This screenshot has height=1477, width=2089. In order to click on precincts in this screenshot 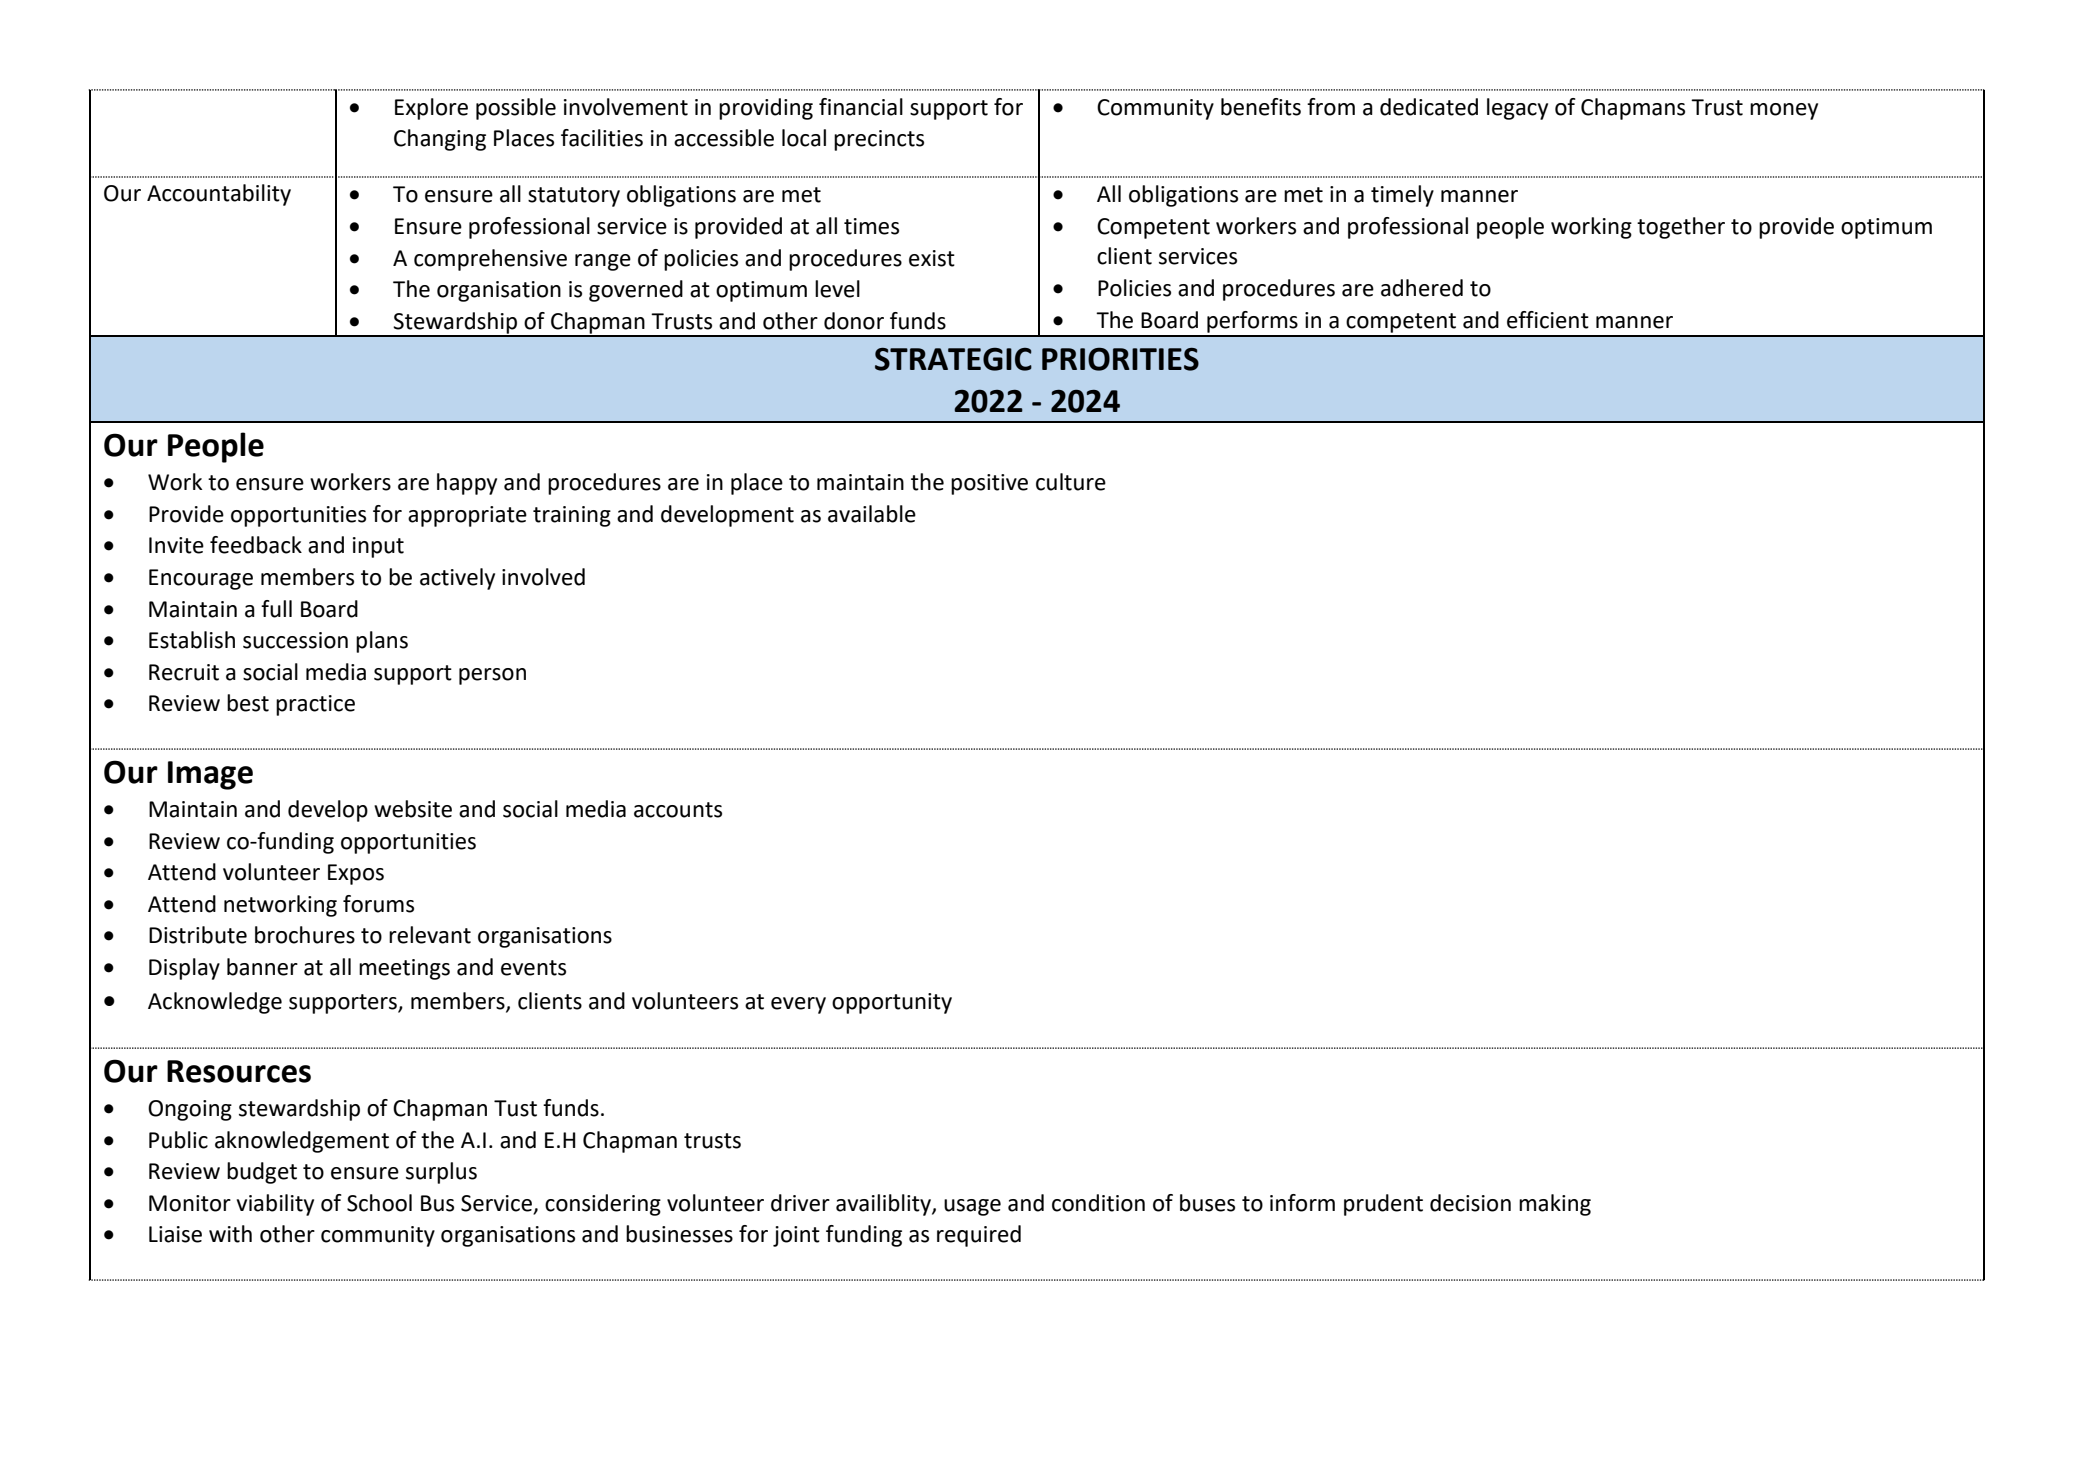, I will do `click(879, 140)`.
